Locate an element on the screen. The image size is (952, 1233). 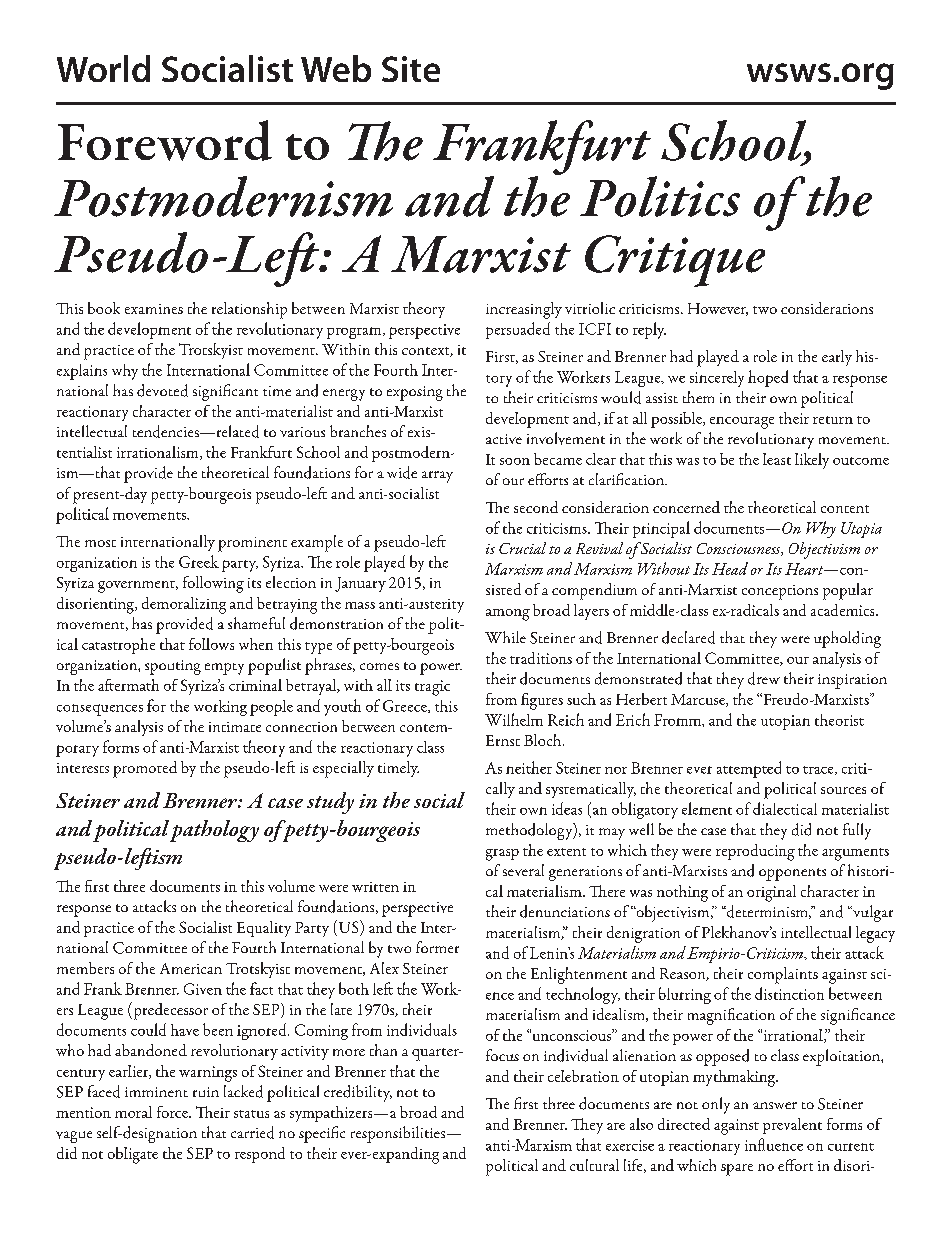
hoped is located at coordinates (768, 378).
